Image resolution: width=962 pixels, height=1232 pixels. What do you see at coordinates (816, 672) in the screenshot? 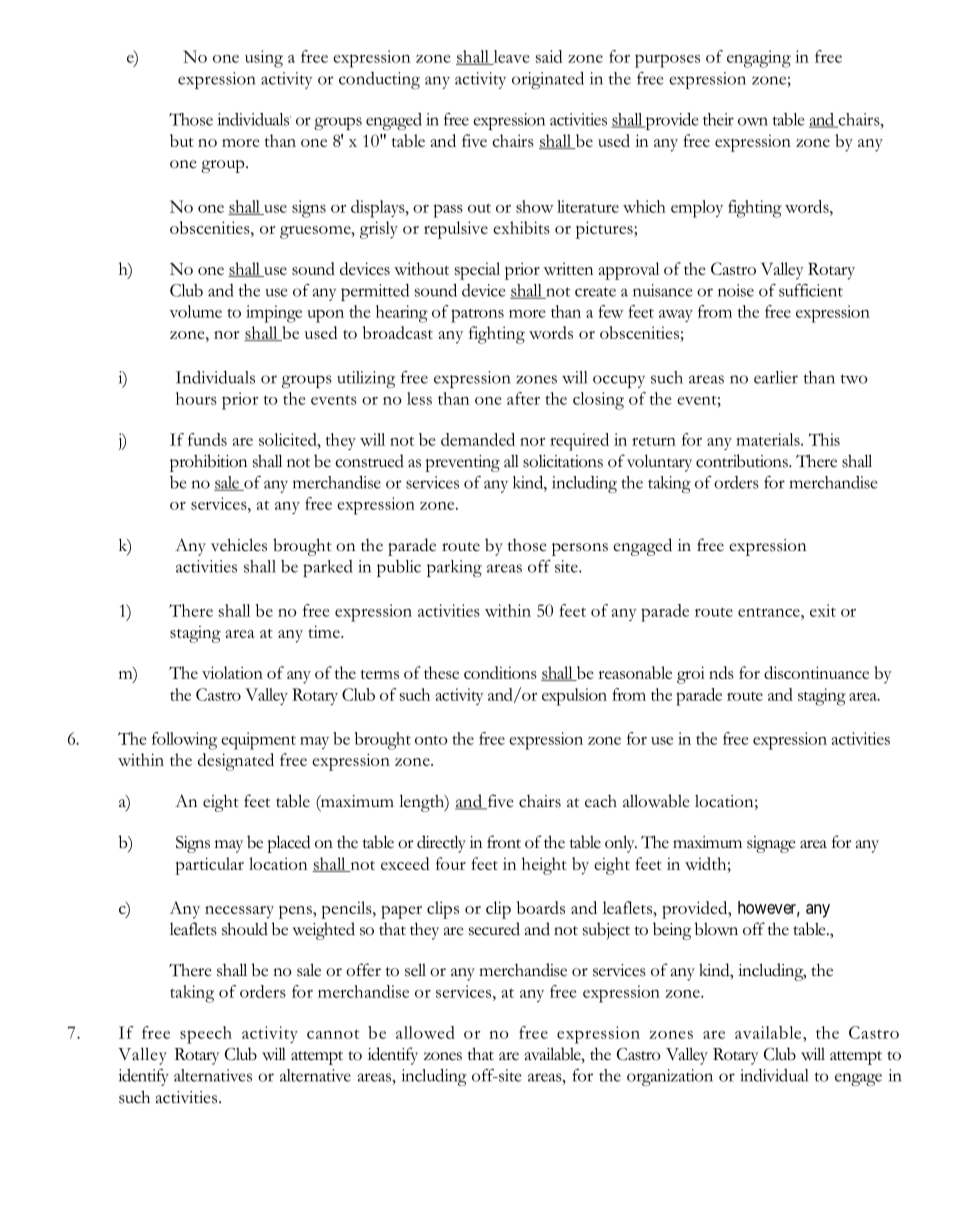
I see `discontinuance` at bounding box center [816, 672].
